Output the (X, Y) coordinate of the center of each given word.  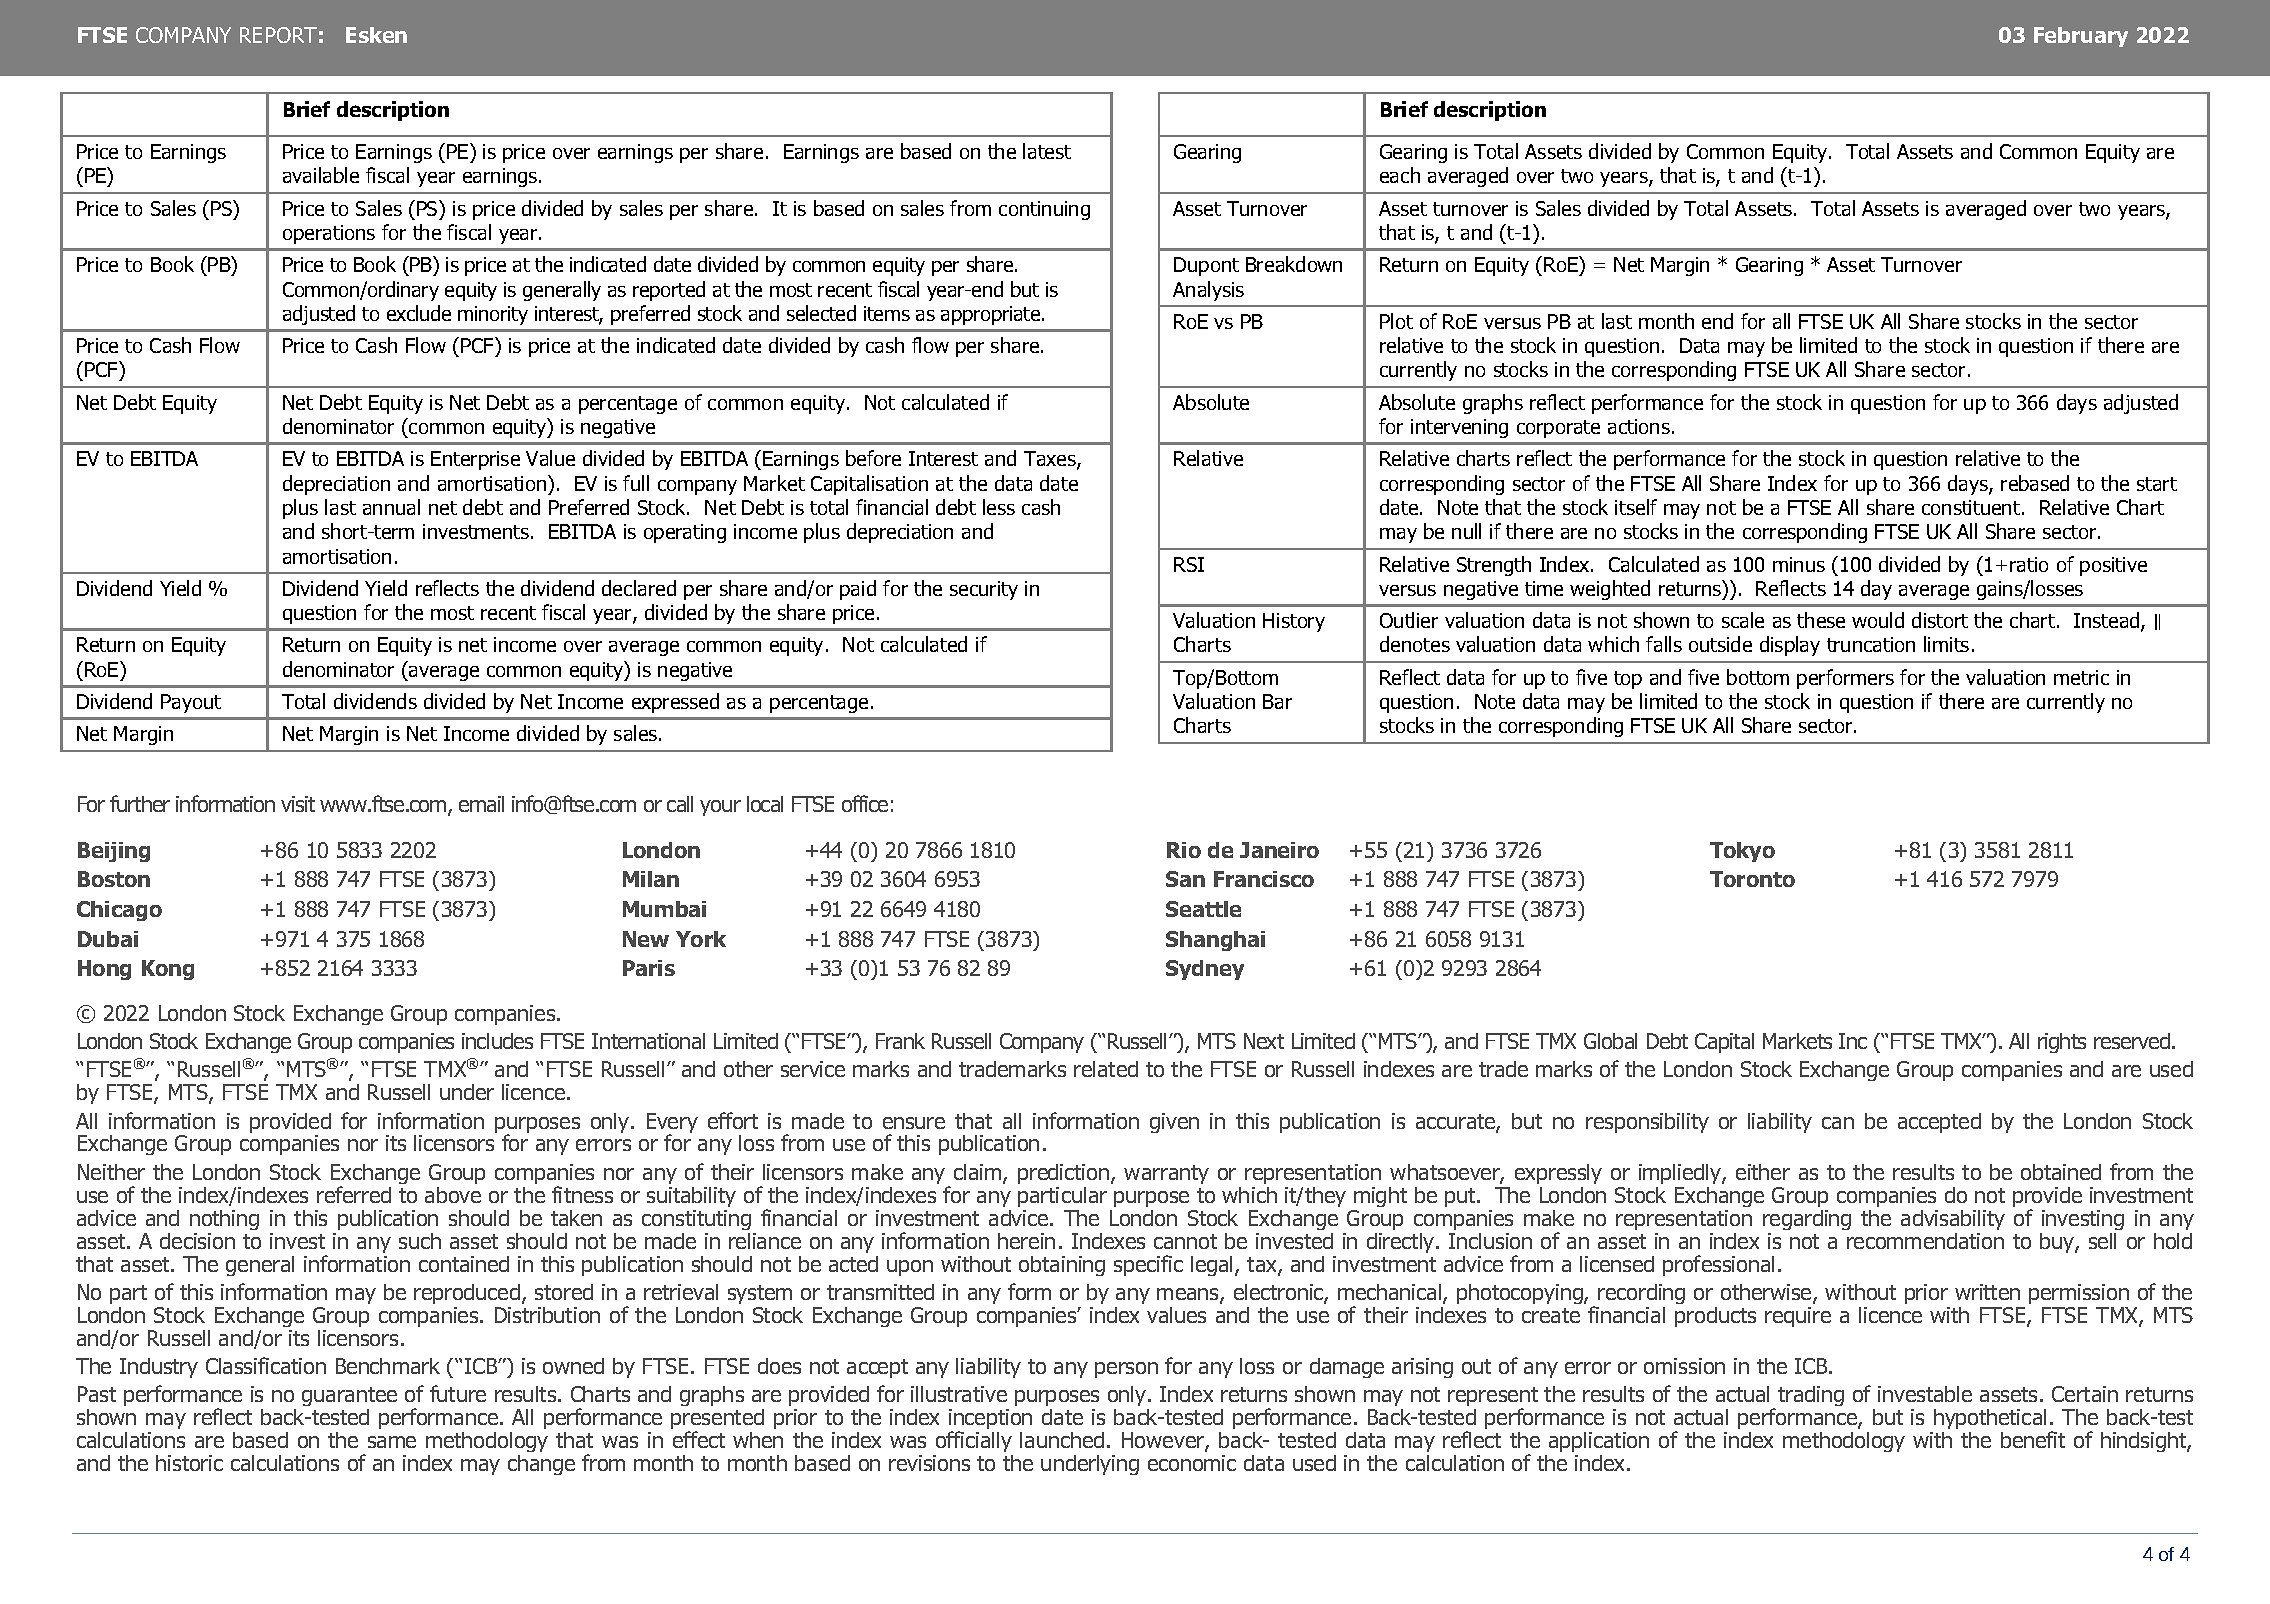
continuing (1044, 210)
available (321, 175)
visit (298, 804)
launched (1062, 1440)
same (392, 1442)
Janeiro (1279, 850)
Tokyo (1742, 852)
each (1400, 175)
